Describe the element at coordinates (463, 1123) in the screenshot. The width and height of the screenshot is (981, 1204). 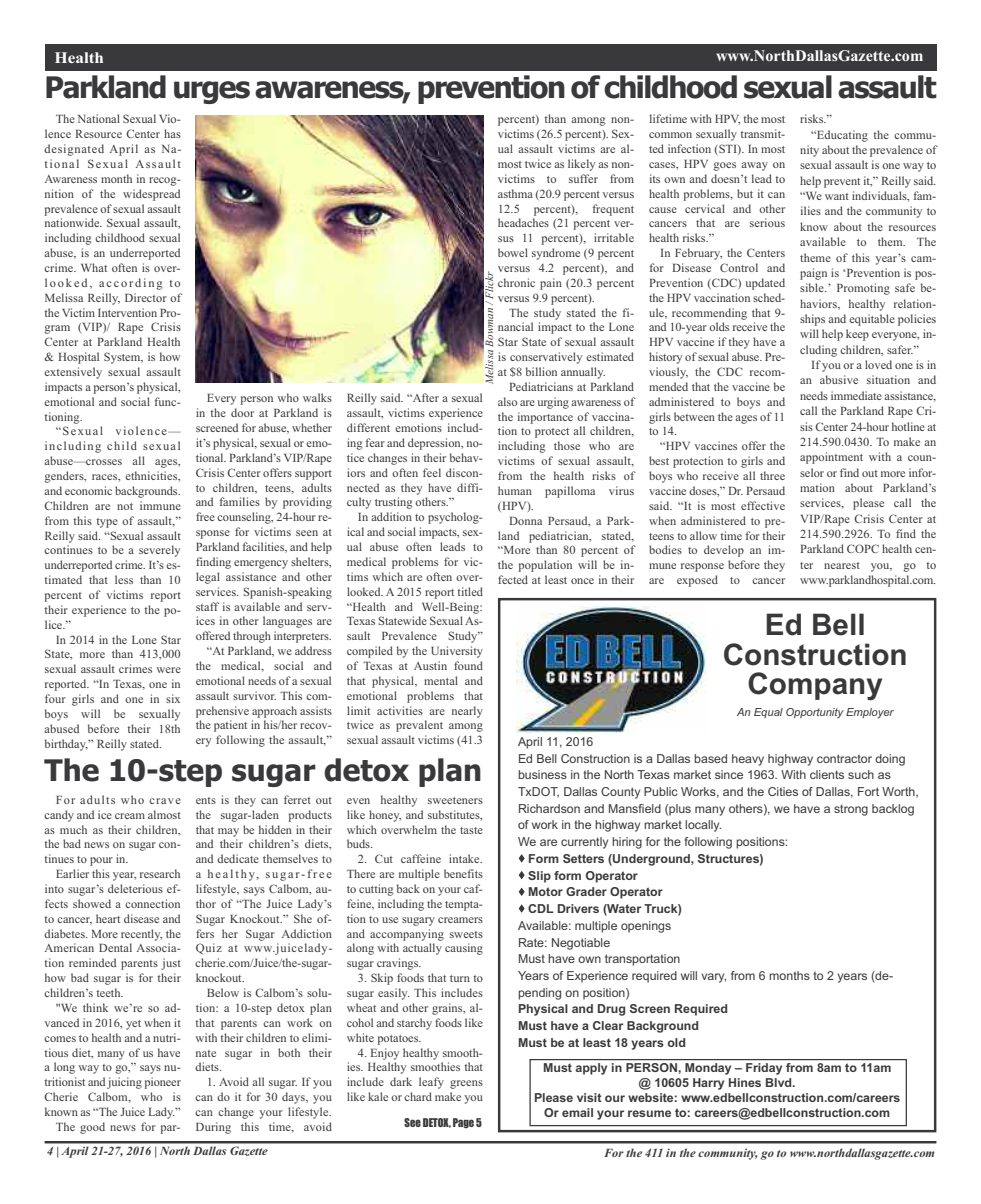
I see `Page` at that location.
